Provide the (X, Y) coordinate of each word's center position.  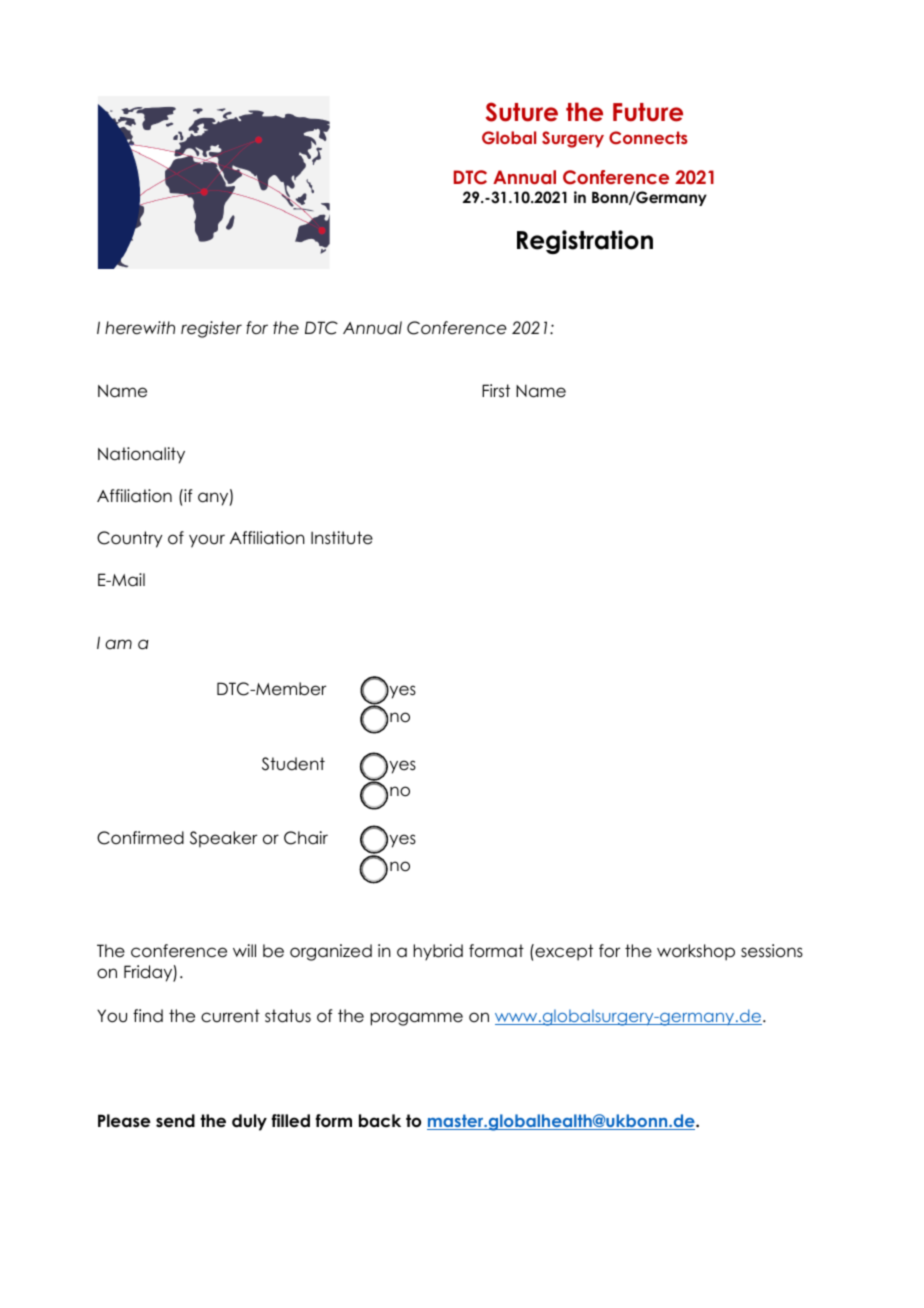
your (207, 541)
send (175, 1121)
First (496, 391)
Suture (522, 112)
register (211, 329)
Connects (648, 138)
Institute (342, 538)
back (380, 1121)
